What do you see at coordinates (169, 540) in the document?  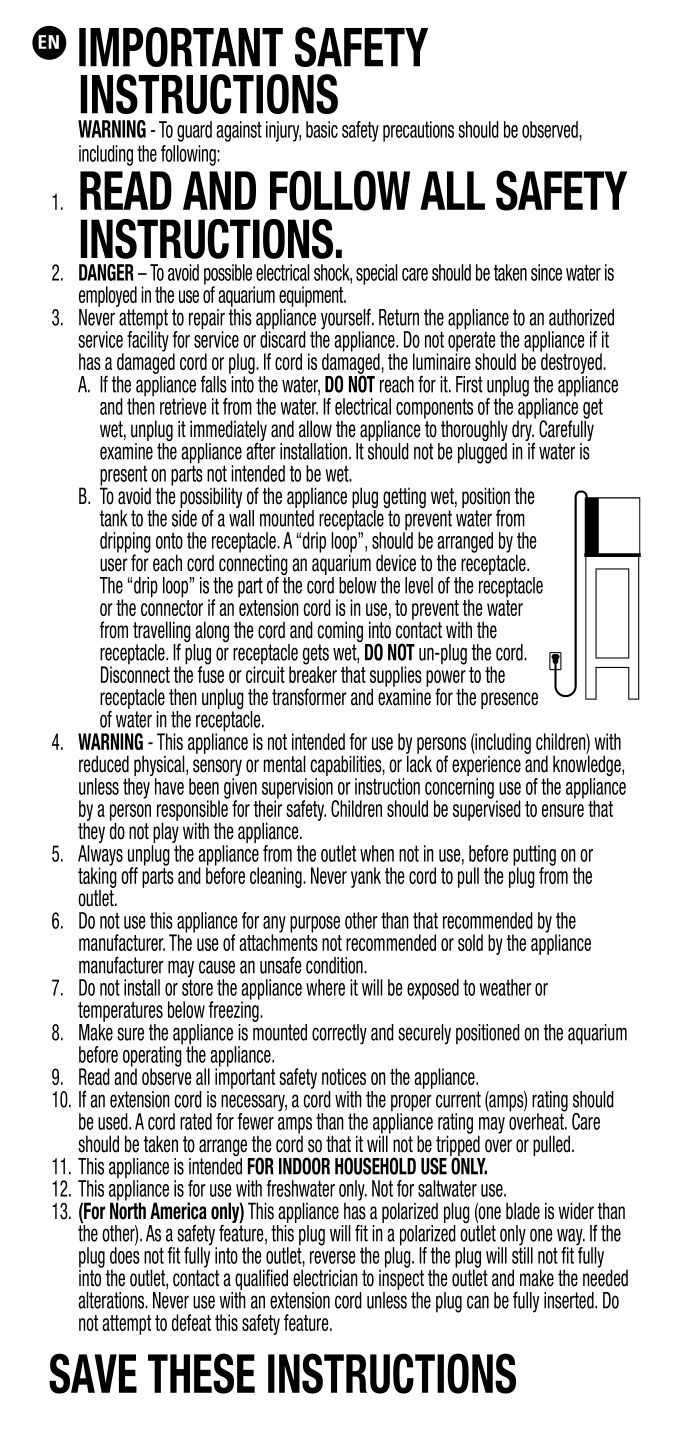 I see `onto` at bounding box center [169, 540].
